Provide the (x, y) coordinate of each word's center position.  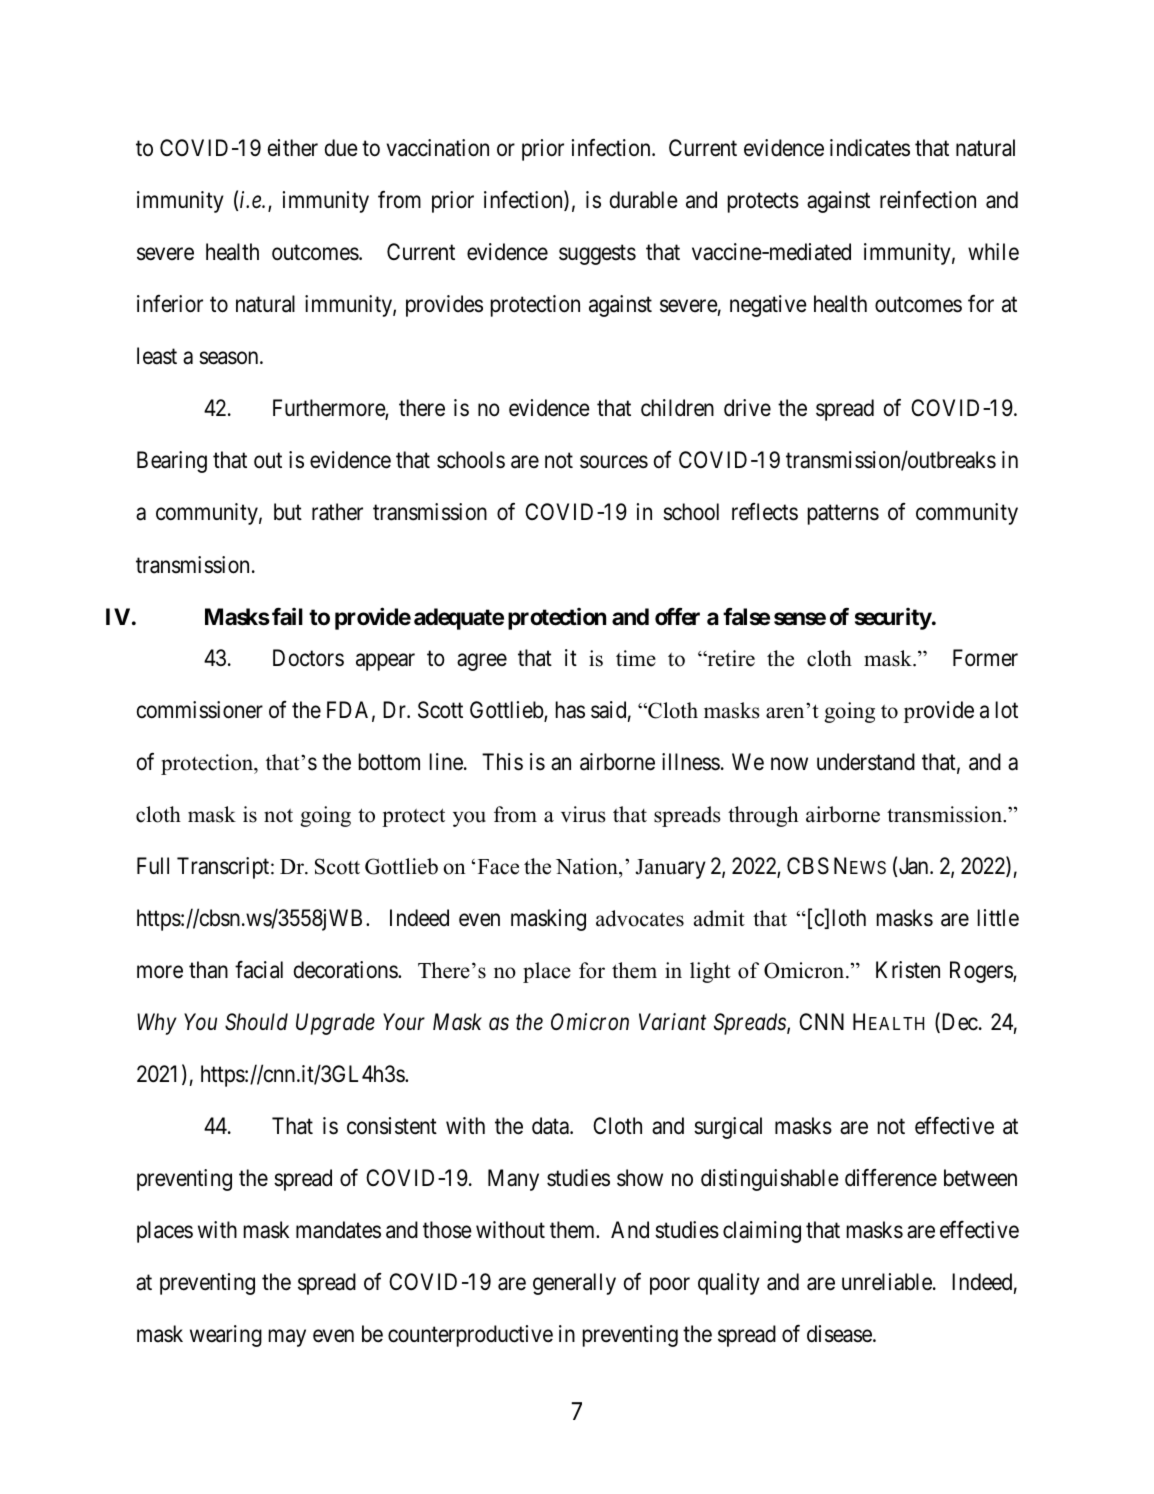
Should (256, 1022)
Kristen (908, 970)
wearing (226, 1336)
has (570, 710)
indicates (870, 148)
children (677, 408)
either (293, 148)
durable (644, 200)
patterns (843, 515)
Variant (672, 1022)
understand (866, 762)
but (288, 512)
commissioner (200, 710)
